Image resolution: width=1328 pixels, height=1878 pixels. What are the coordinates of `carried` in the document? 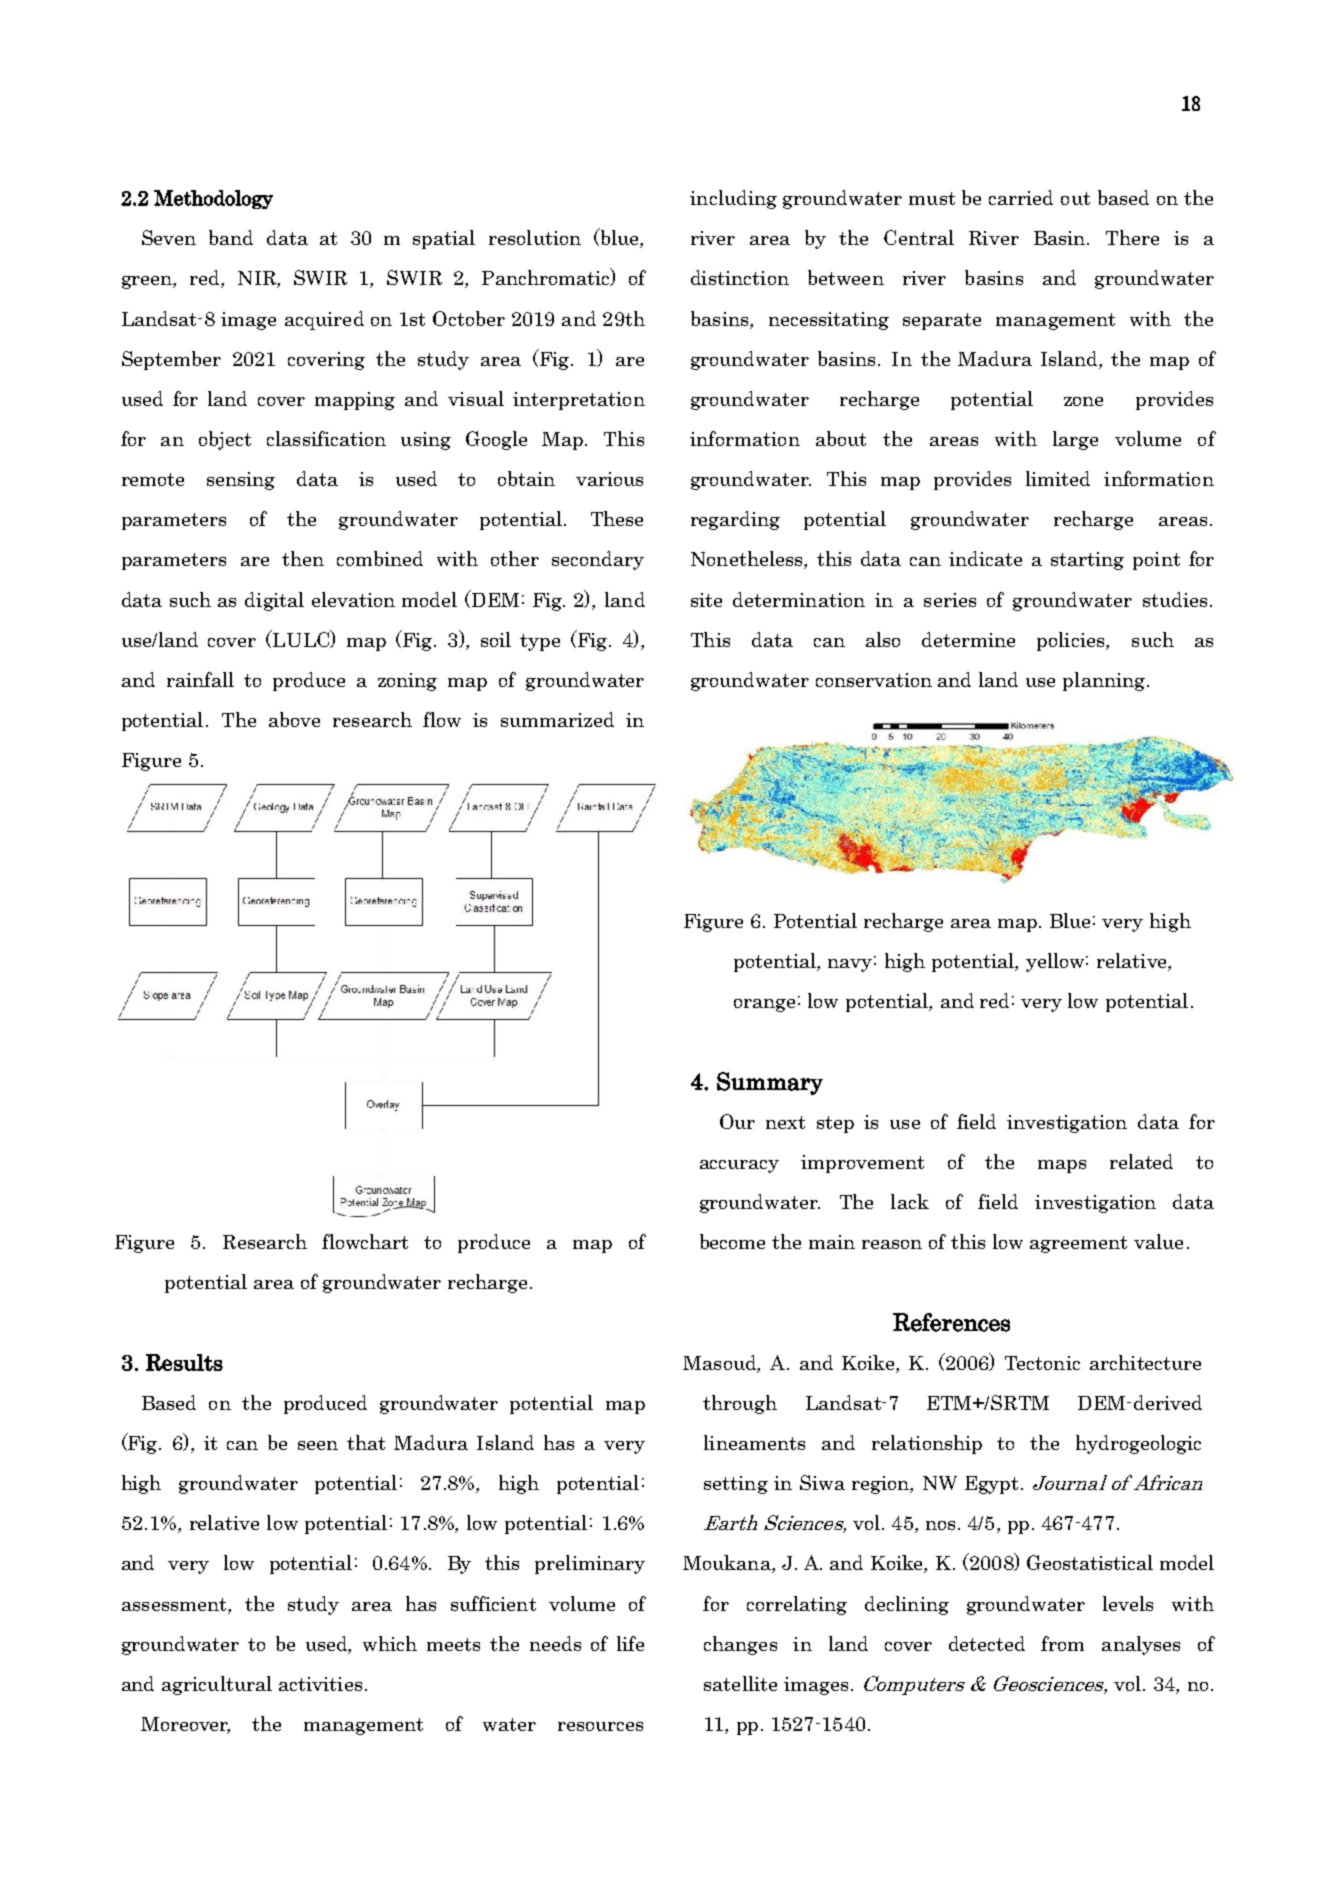 It's located at (1021, 197).
